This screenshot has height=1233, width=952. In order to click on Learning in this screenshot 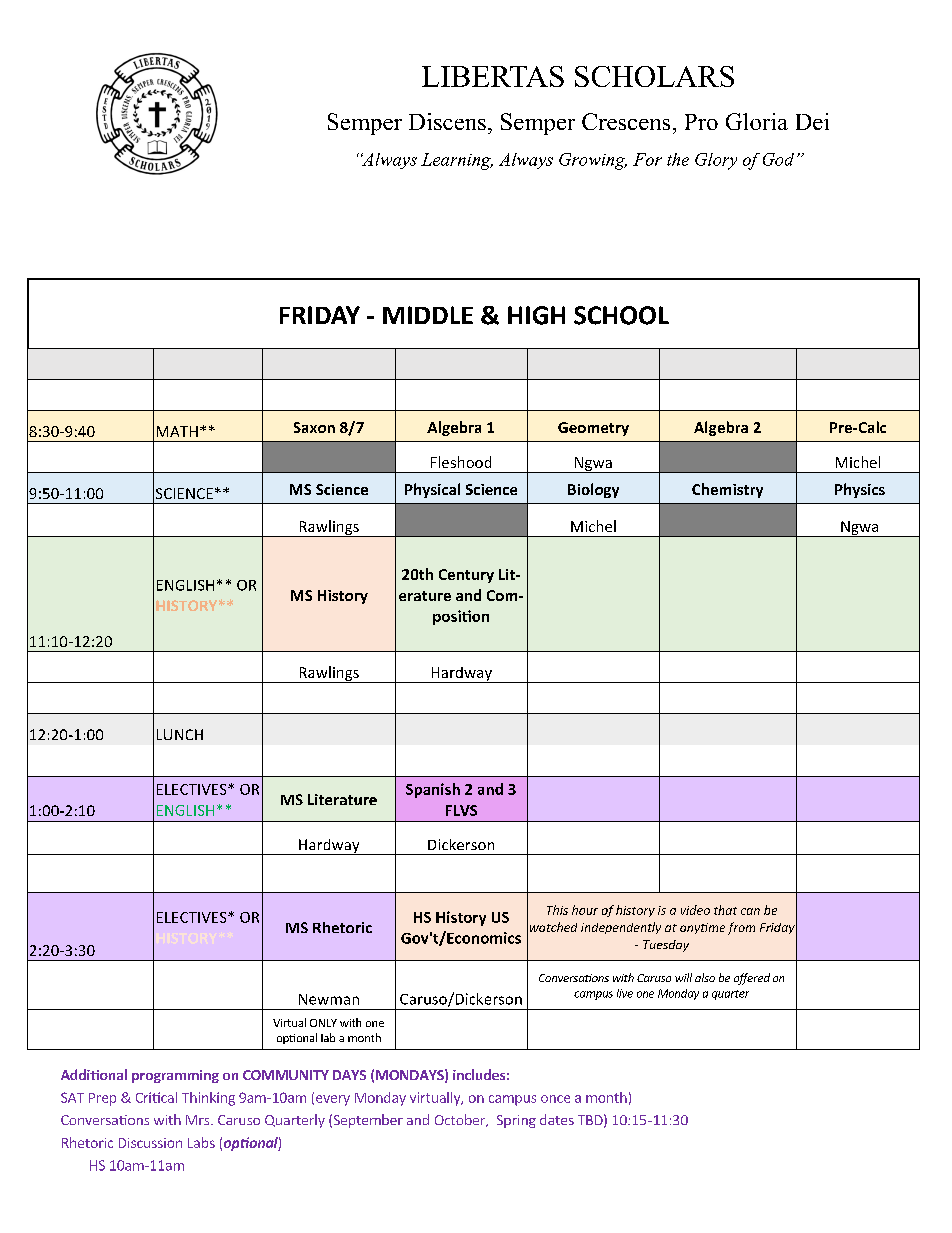, I will do `click(457, 161)`.
